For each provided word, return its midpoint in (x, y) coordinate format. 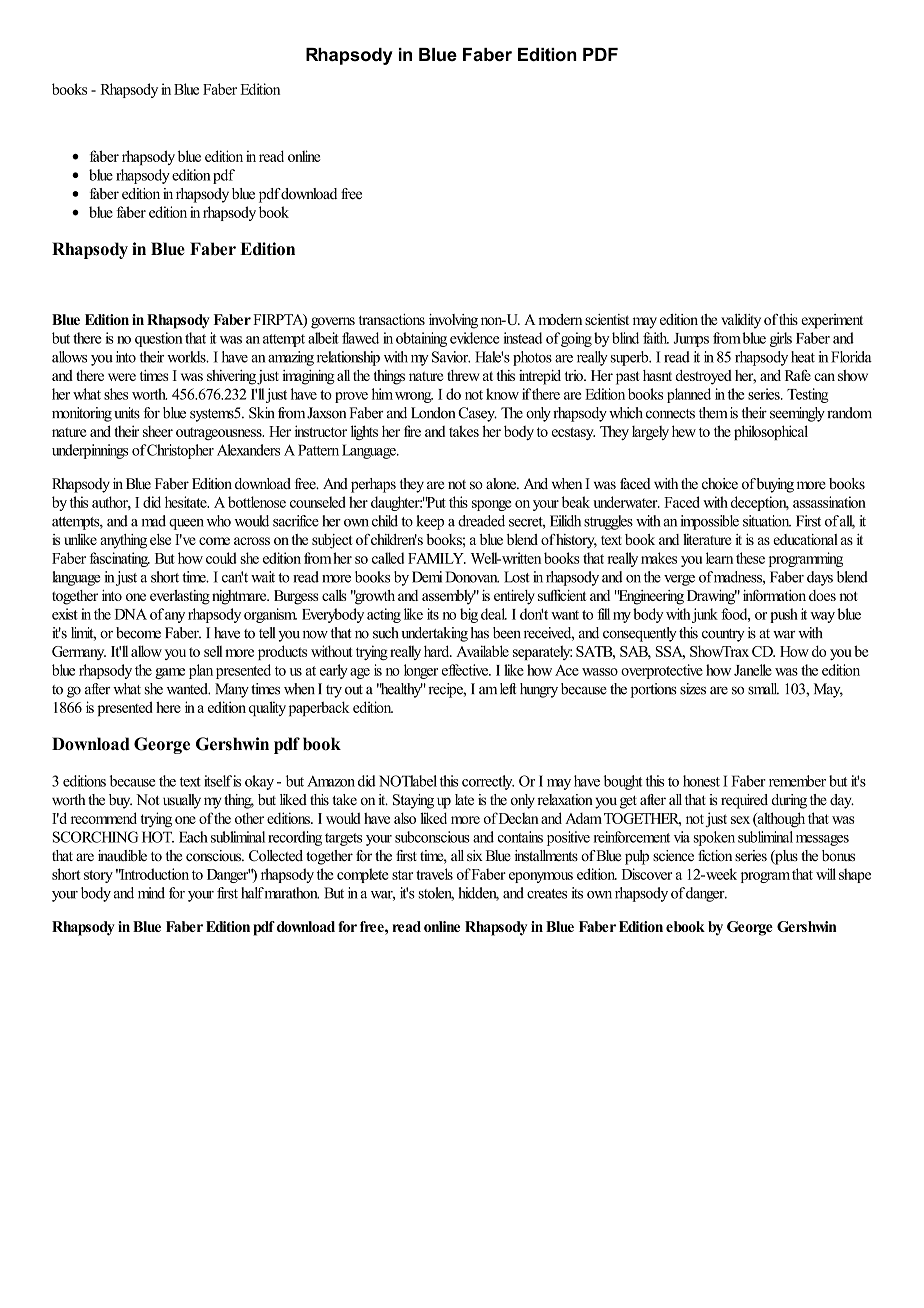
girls (781, 339)
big (469, 615)
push (784, 615)
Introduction (154, 874)
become (138, 633)
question (159, 339)
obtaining (421, 339)
